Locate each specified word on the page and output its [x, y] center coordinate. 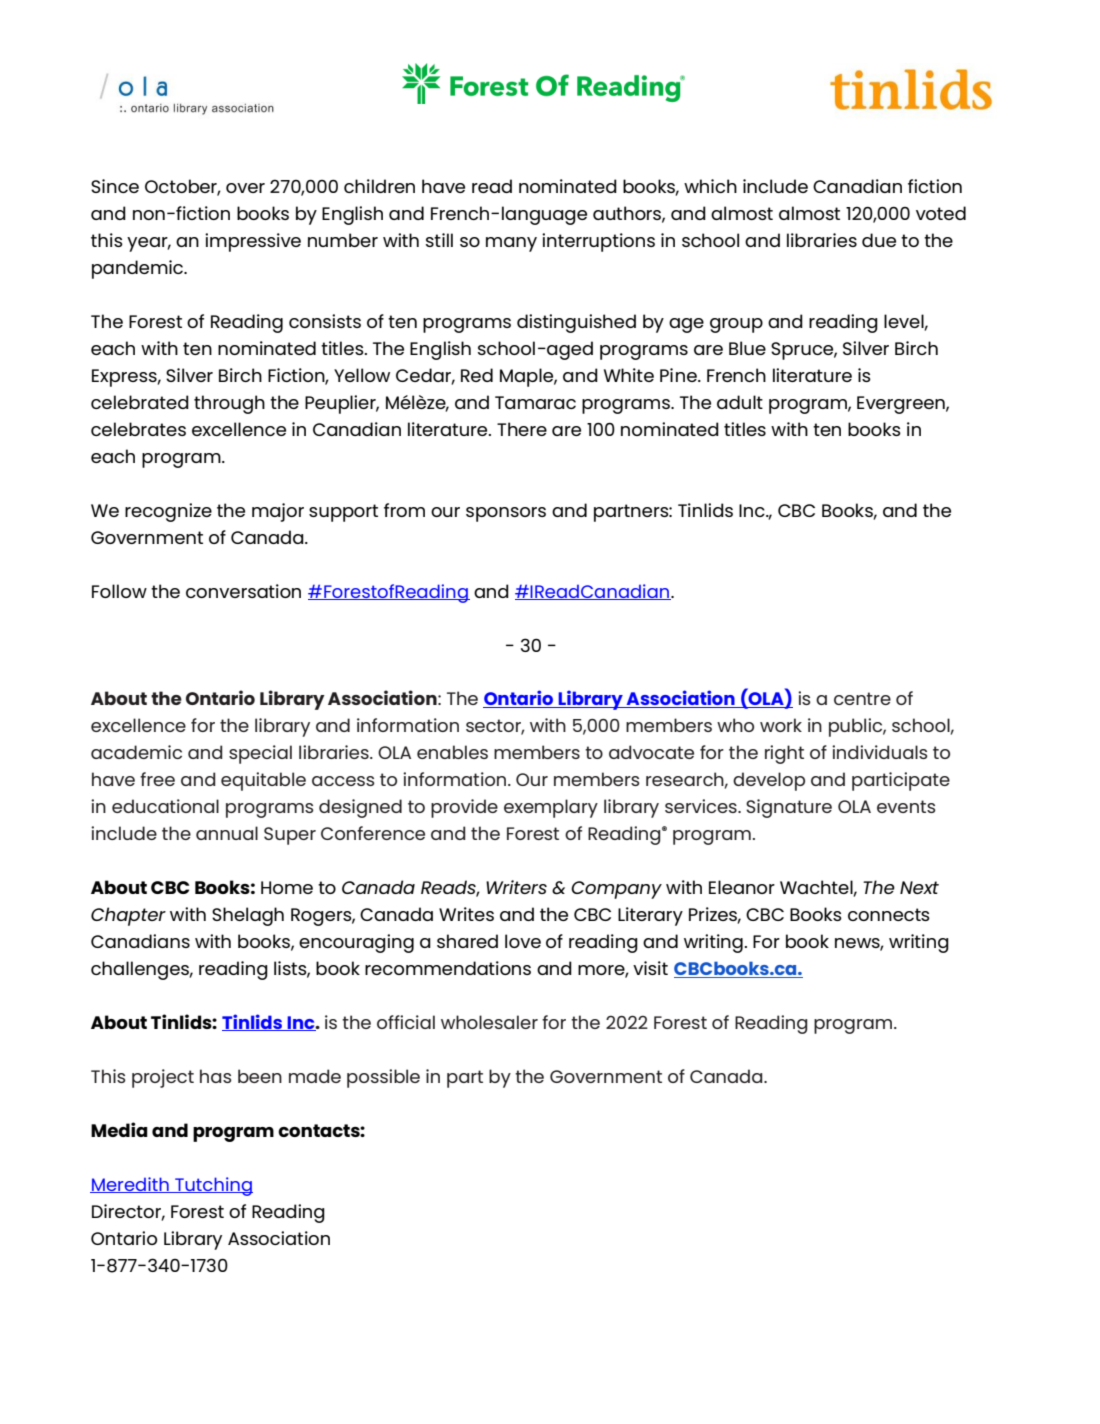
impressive [253, 242]
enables [452, 752]
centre [862, 698]
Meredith [130, 1185]
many [511, 244]
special [260, 754]
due [879, 240]
